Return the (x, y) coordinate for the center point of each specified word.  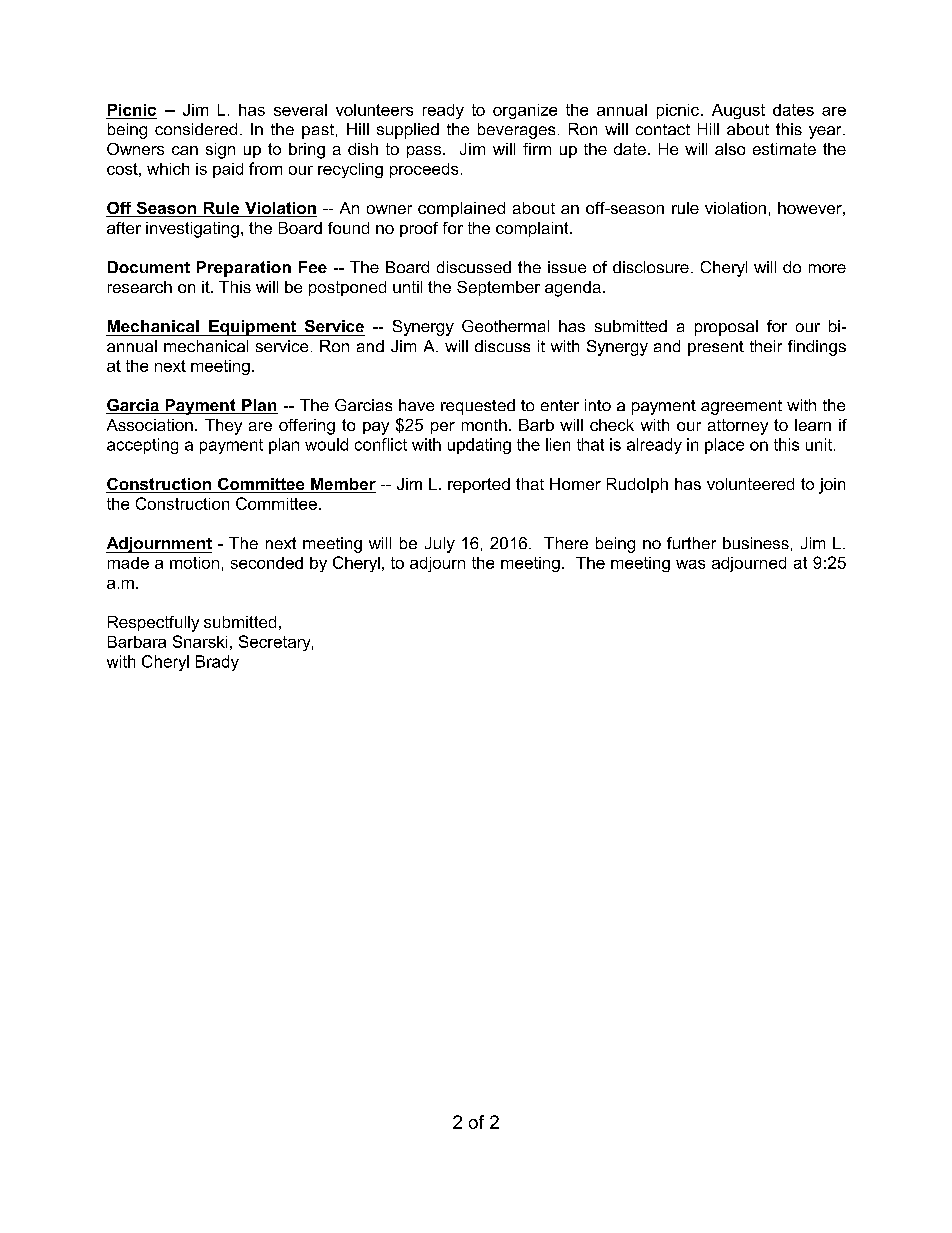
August (738, 111)
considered (196, 129)
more (827, 268)
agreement (741, 407)
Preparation (244, 269)
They (223, 427)
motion (194, 563)
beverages (516, 131)
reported (479, 485)
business (756, 543)
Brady (217, 663)
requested (478, 407)
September (498, 288)
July (440, 545)
